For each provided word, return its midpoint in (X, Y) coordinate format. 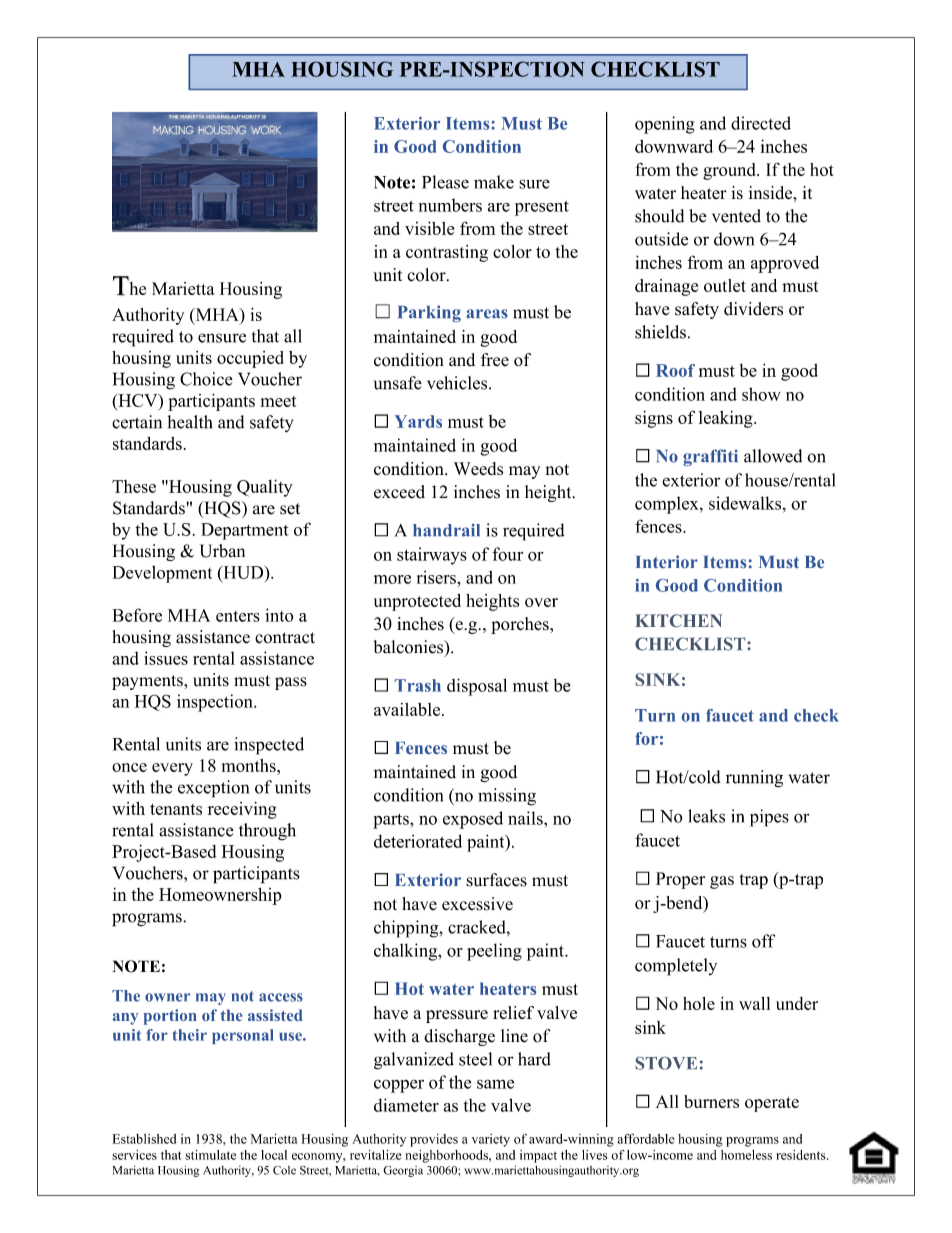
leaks (706, 816)
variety (491, 1140)
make (494, 182)
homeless (746, 1155)
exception (213, 789)
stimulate (210, 1155)
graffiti (710, 457)
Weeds (478, 468)
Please (445, 182)
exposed (473, 820)
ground (730, 171)
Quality (265, 488)
